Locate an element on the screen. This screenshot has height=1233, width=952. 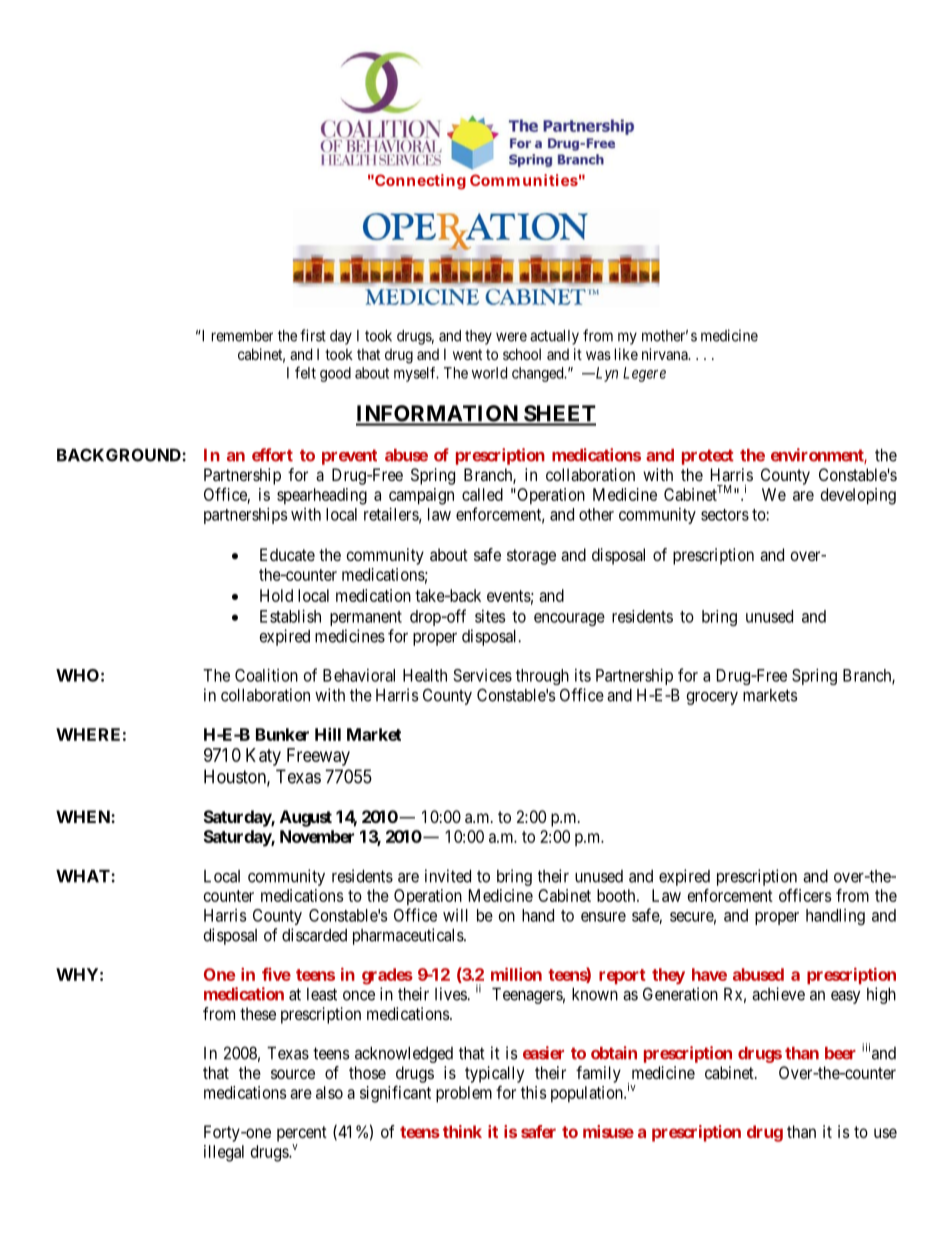
Coalition is located at coordinates (266, 675).
